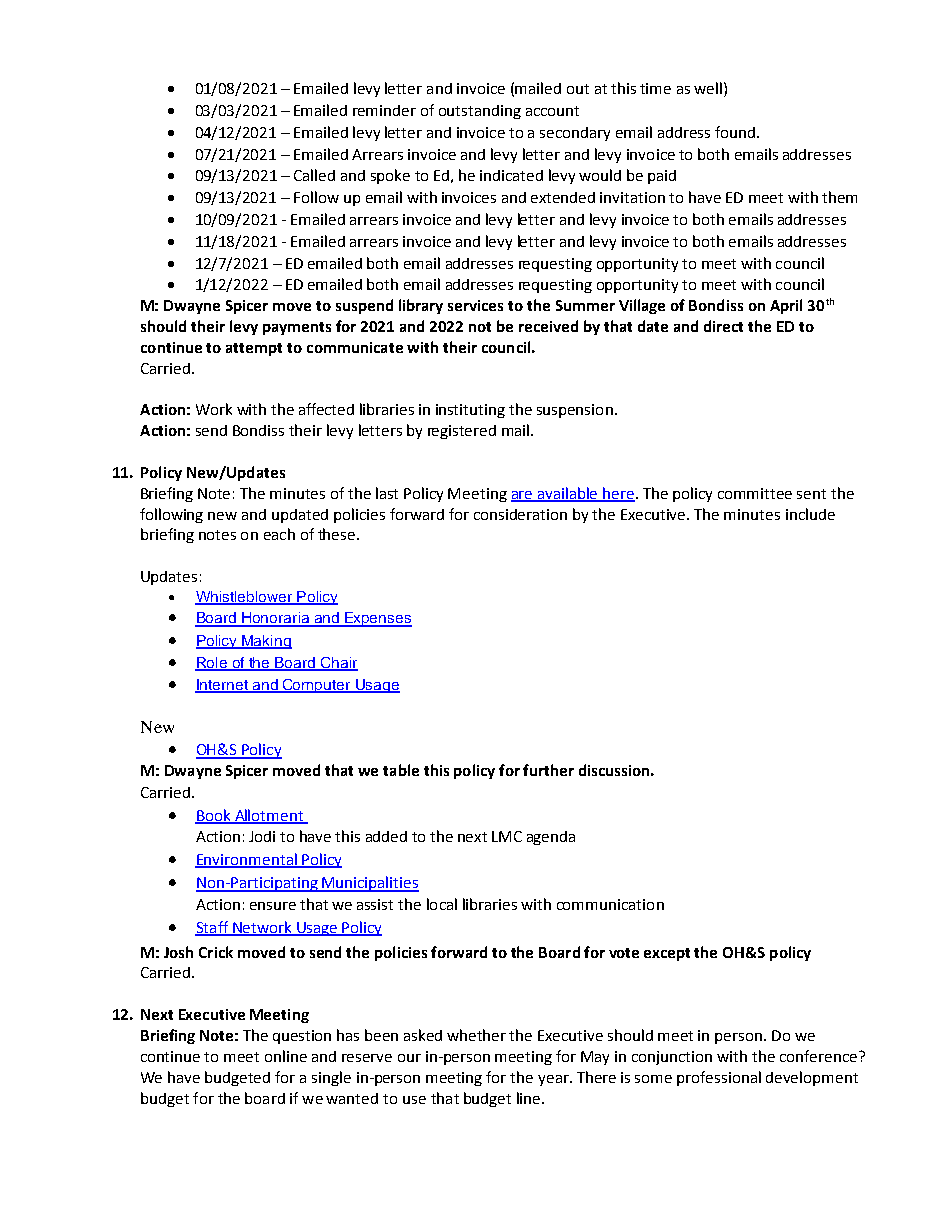 The image size is (952, 1232). I want to click on found, so click(735, 132).
